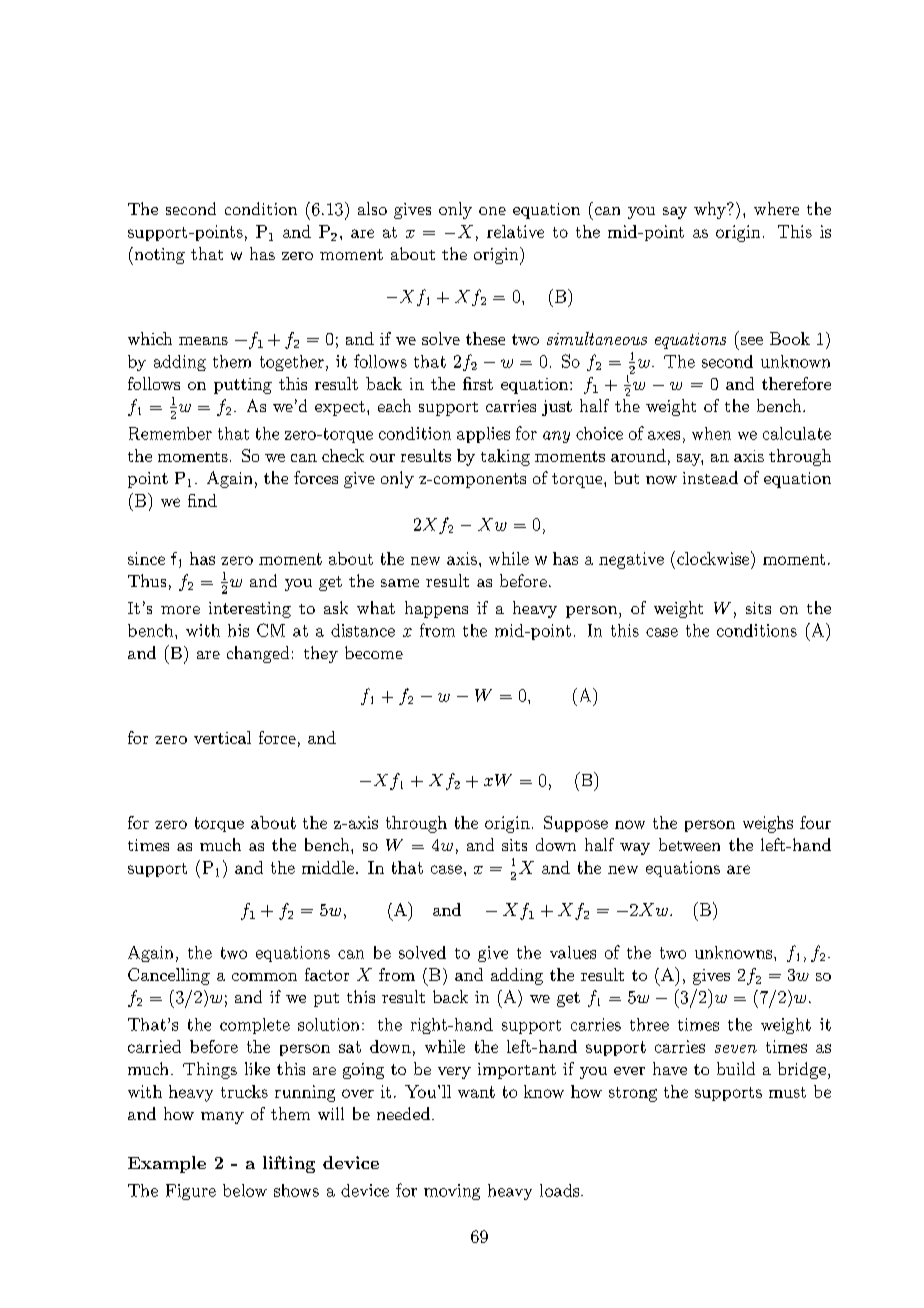  I want to click on moving, so click(452, 1192).
